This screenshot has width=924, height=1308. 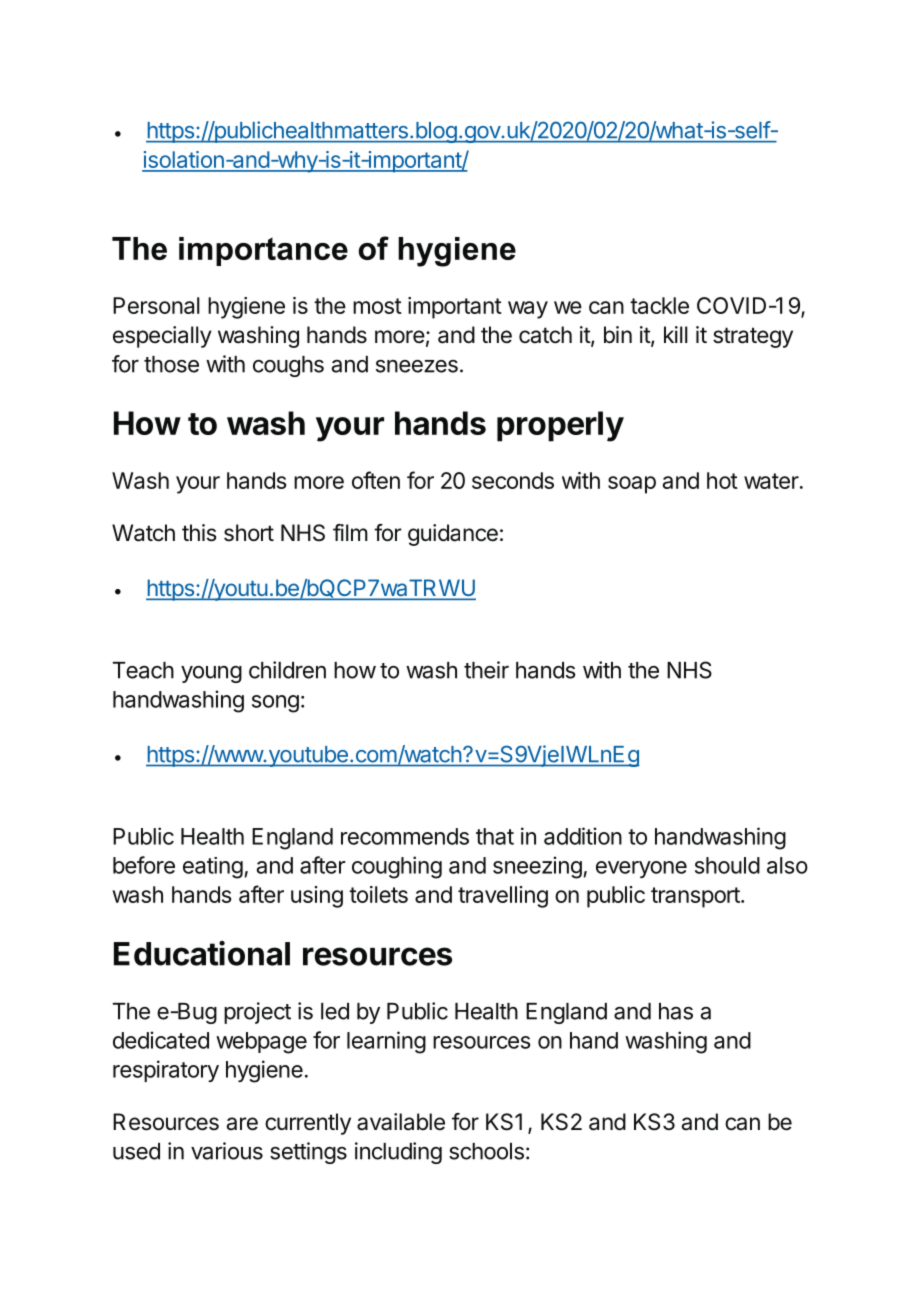 I want to click on importance, so click(x=263, y=251).
